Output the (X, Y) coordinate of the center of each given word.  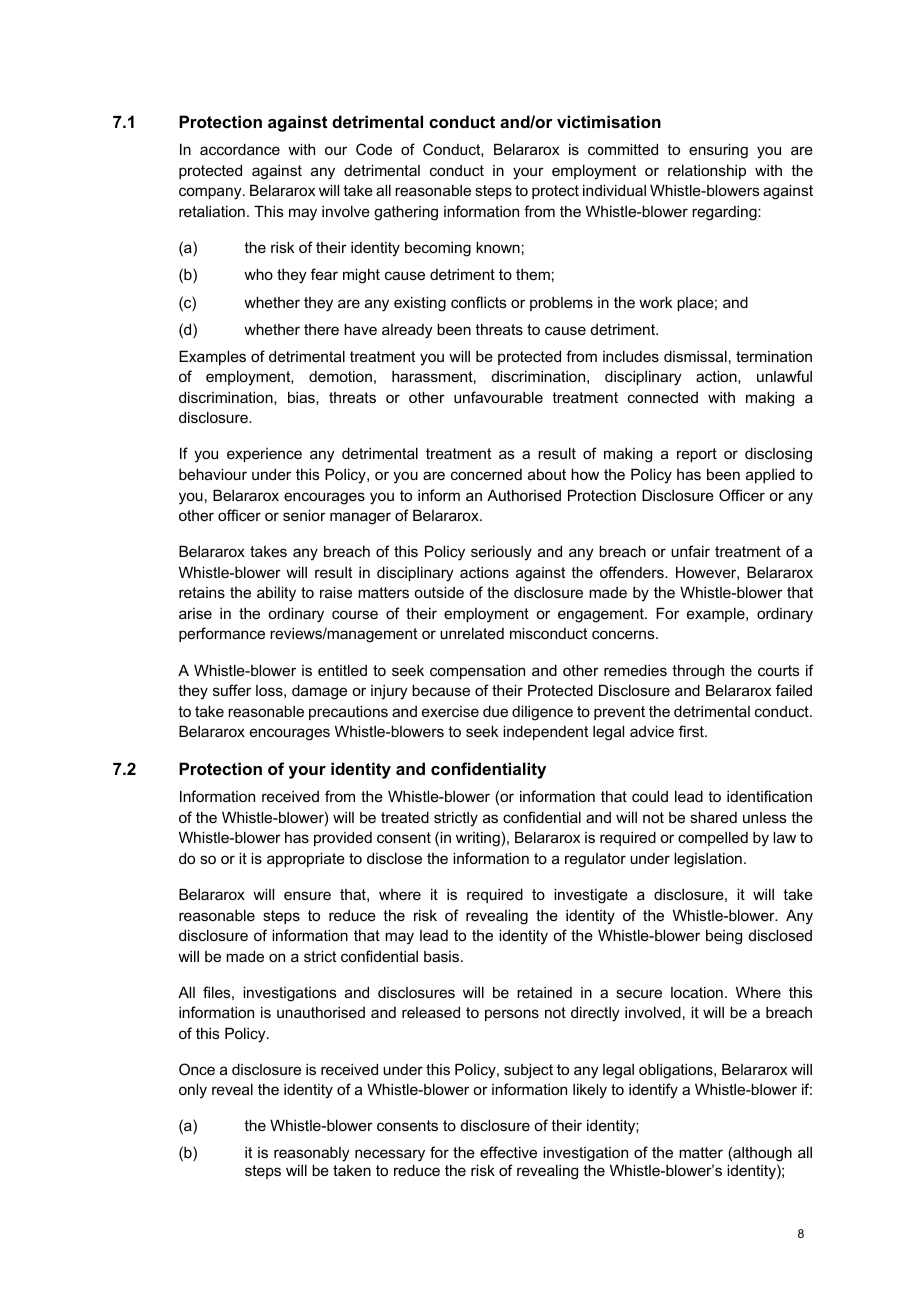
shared (713, 817)
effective (508, 1152)
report (697, 455)
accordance (240, 149)
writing (478, 839)
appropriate (306, 859)
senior (304, 515)
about (547, 474)
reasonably (312, 1156)
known (498, 247)
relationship (707, 171)
